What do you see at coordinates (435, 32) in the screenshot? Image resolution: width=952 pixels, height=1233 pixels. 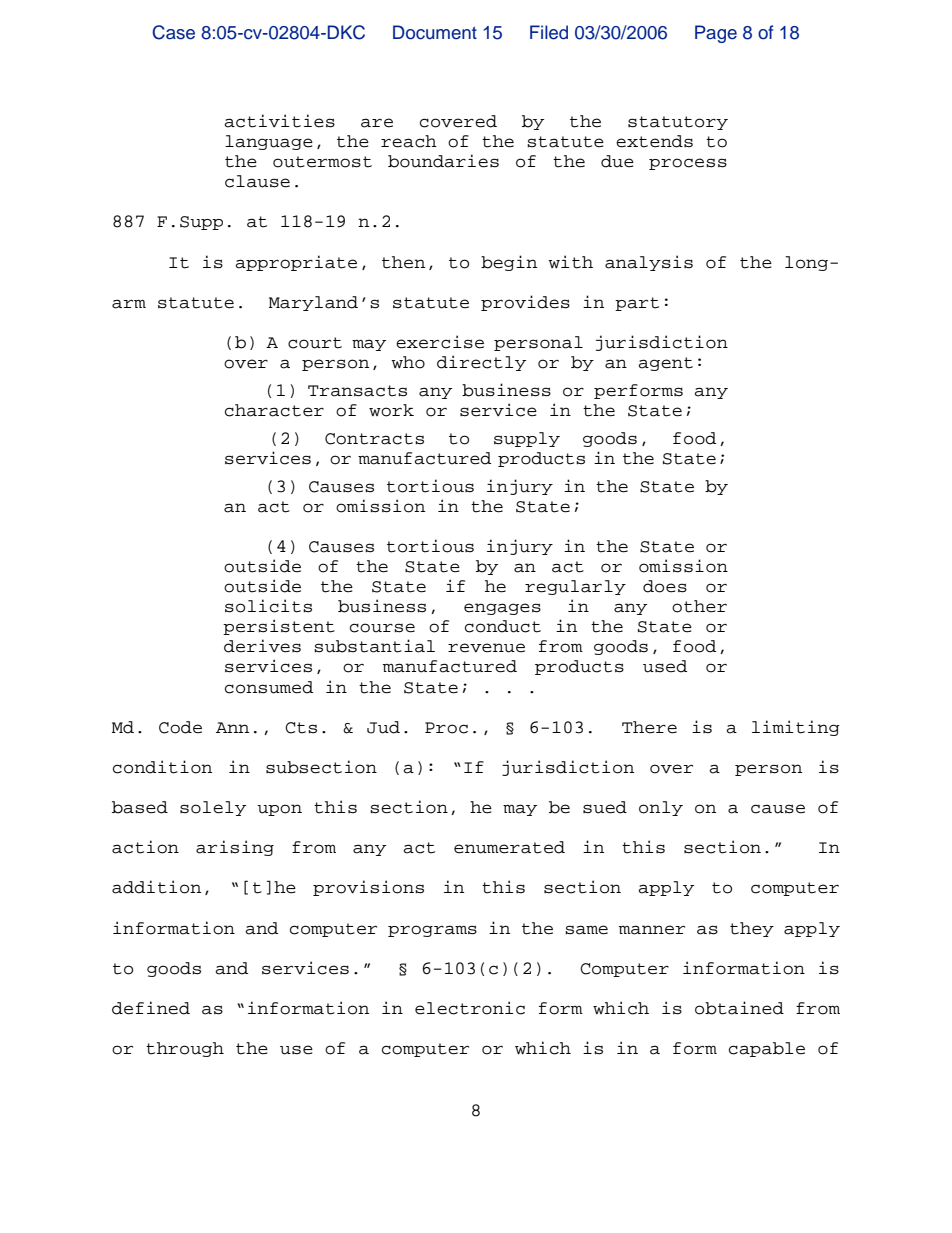 I see `Document` at bounding box center [435, 32].
